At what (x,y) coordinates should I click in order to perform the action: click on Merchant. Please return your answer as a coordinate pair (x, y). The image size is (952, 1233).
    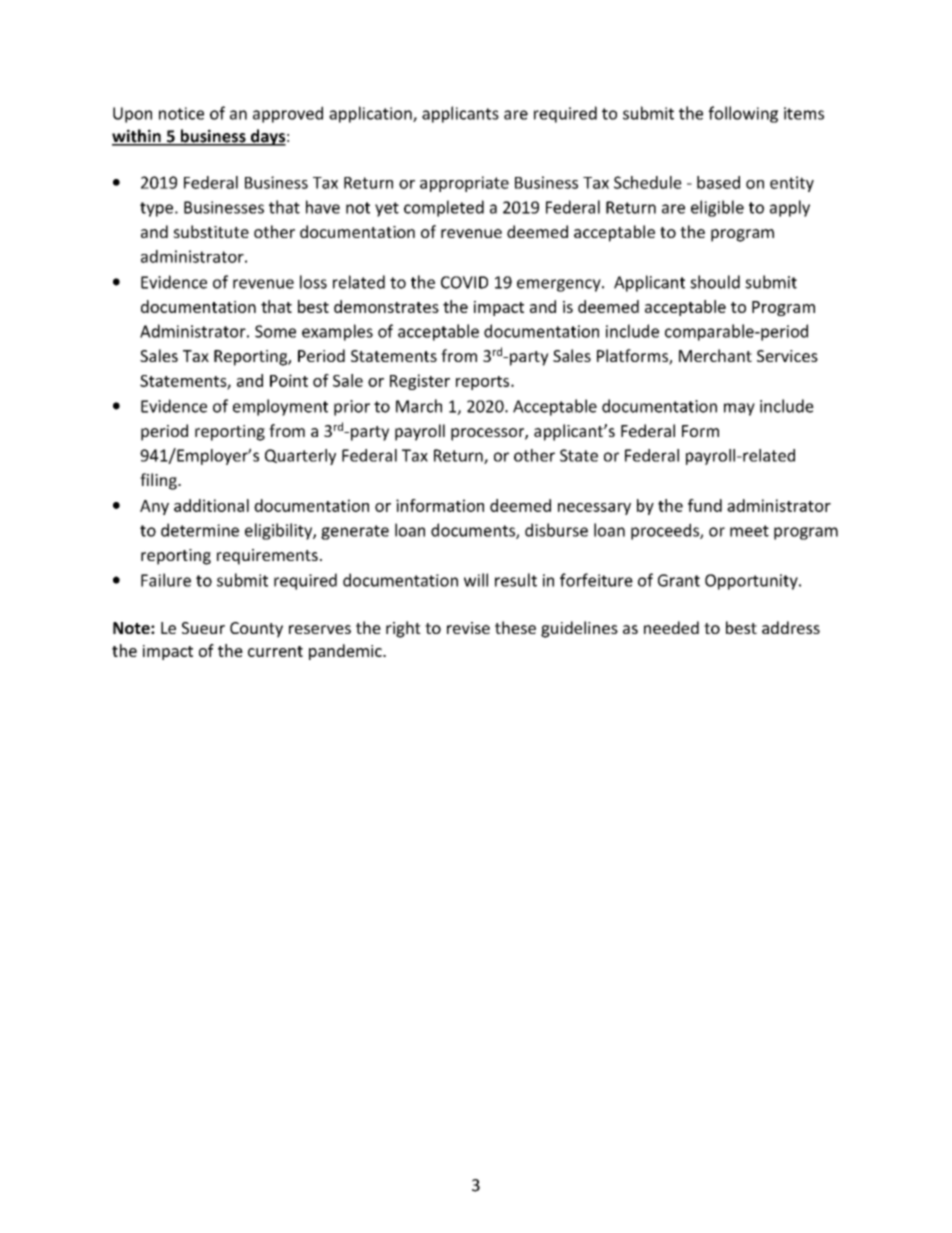
    Looking at the image, I should click on (715, 355).
